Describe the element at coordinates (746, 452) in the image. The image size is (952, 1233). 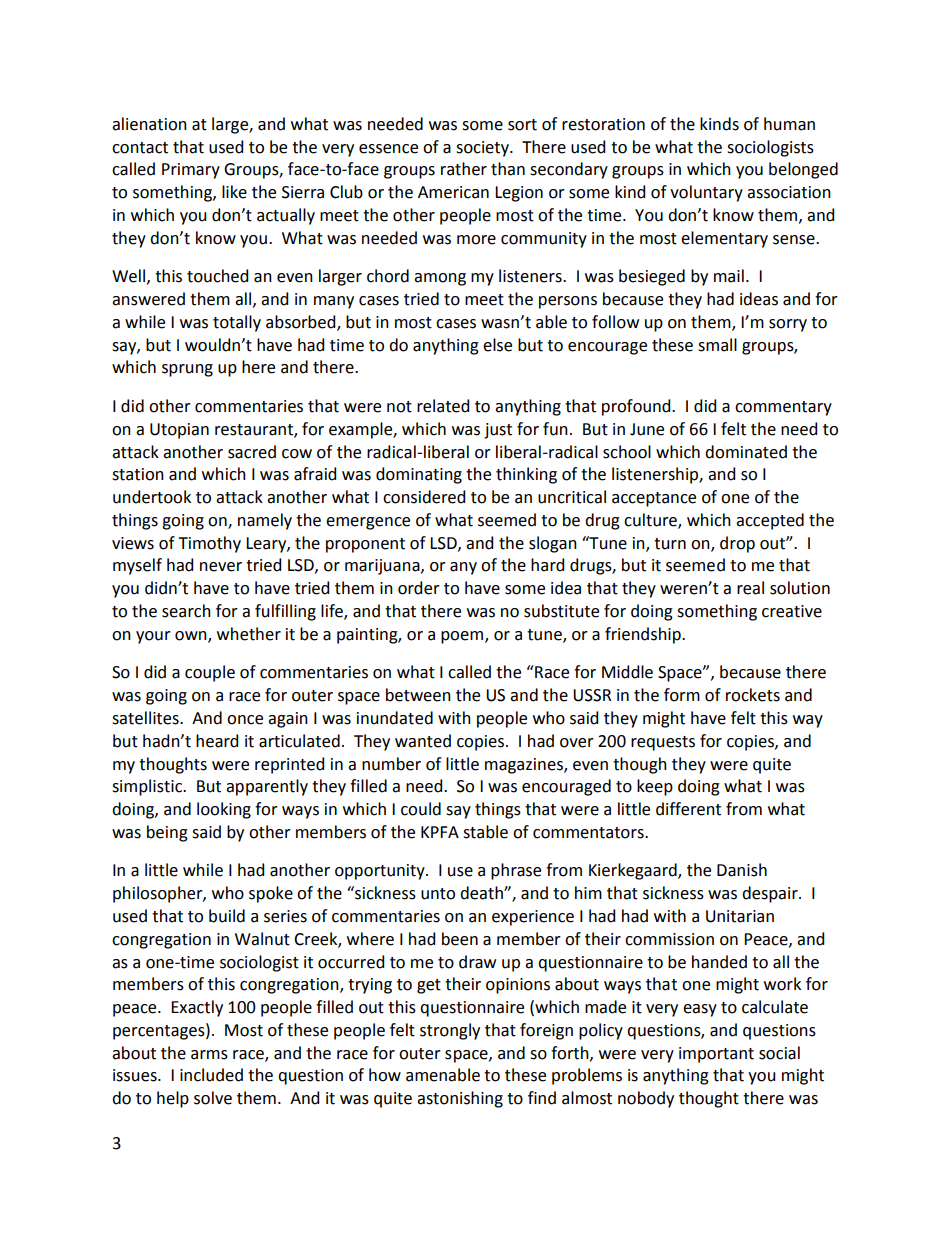
I see `dominated` at that location.
